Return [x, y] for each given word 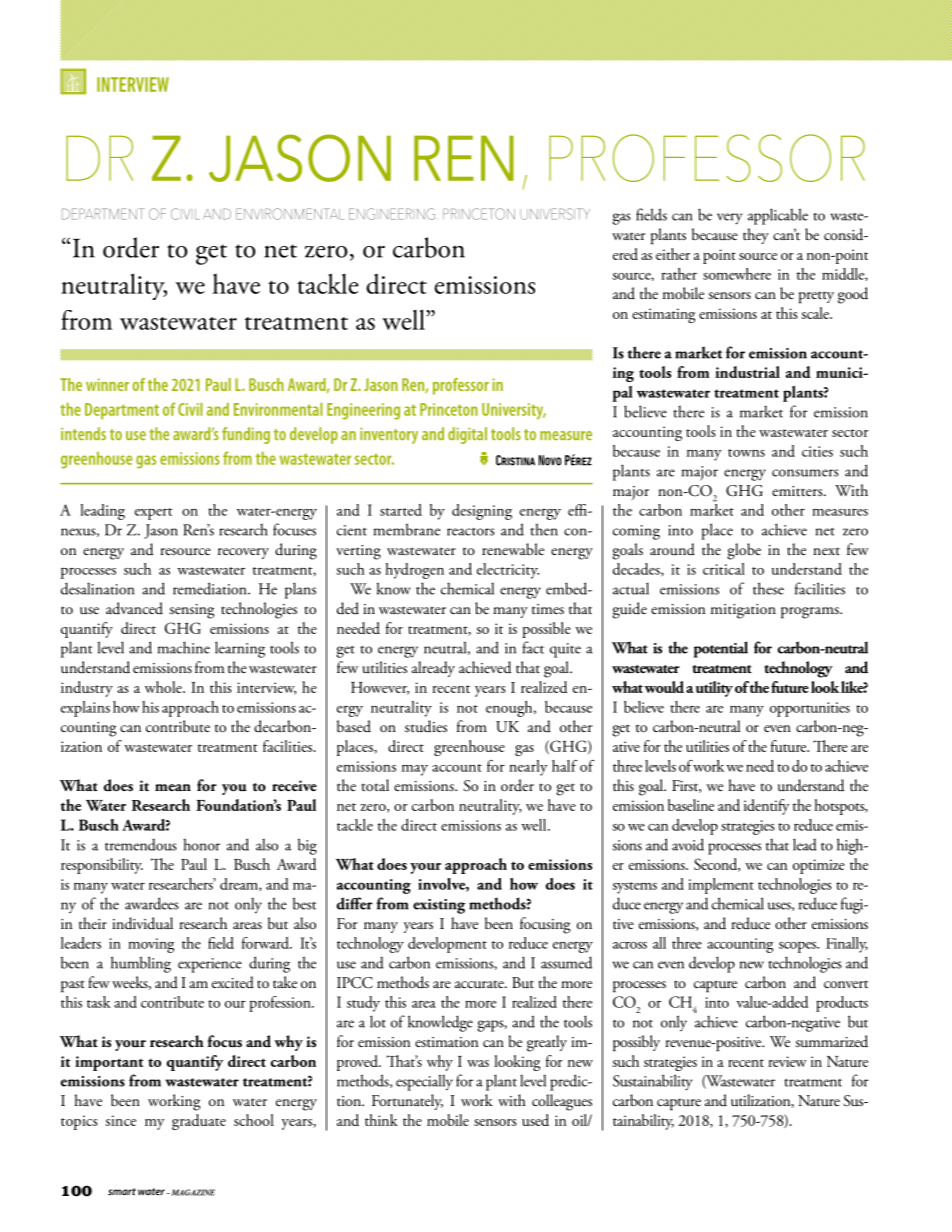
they [756, 236]
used [535, 1120]
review [787, 1061]
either [673, 254]
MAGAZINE [193, 1192]
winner [107, 384]
